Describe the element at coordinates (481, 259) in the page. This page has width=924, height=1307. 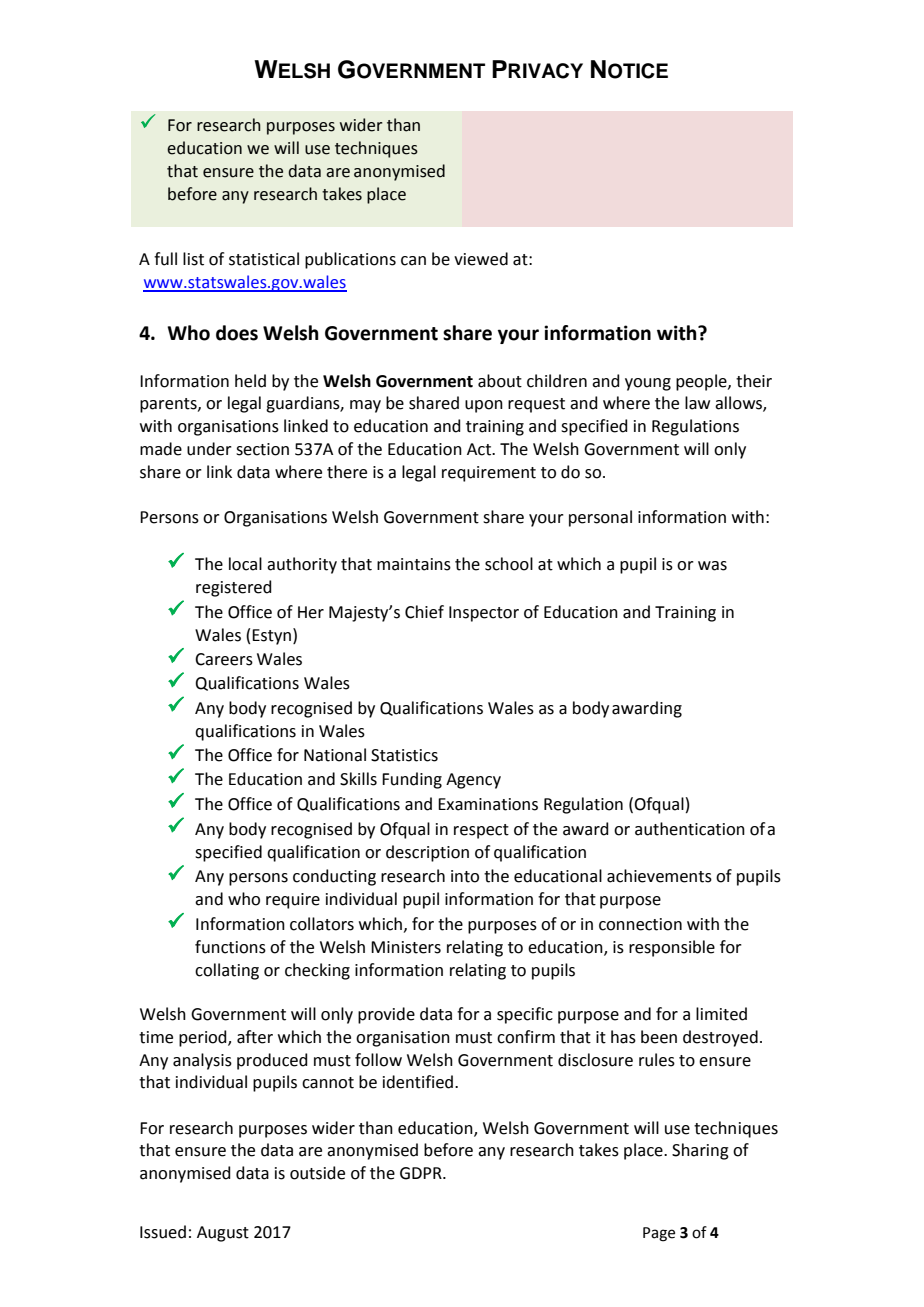
I see `viewed` at that location.
